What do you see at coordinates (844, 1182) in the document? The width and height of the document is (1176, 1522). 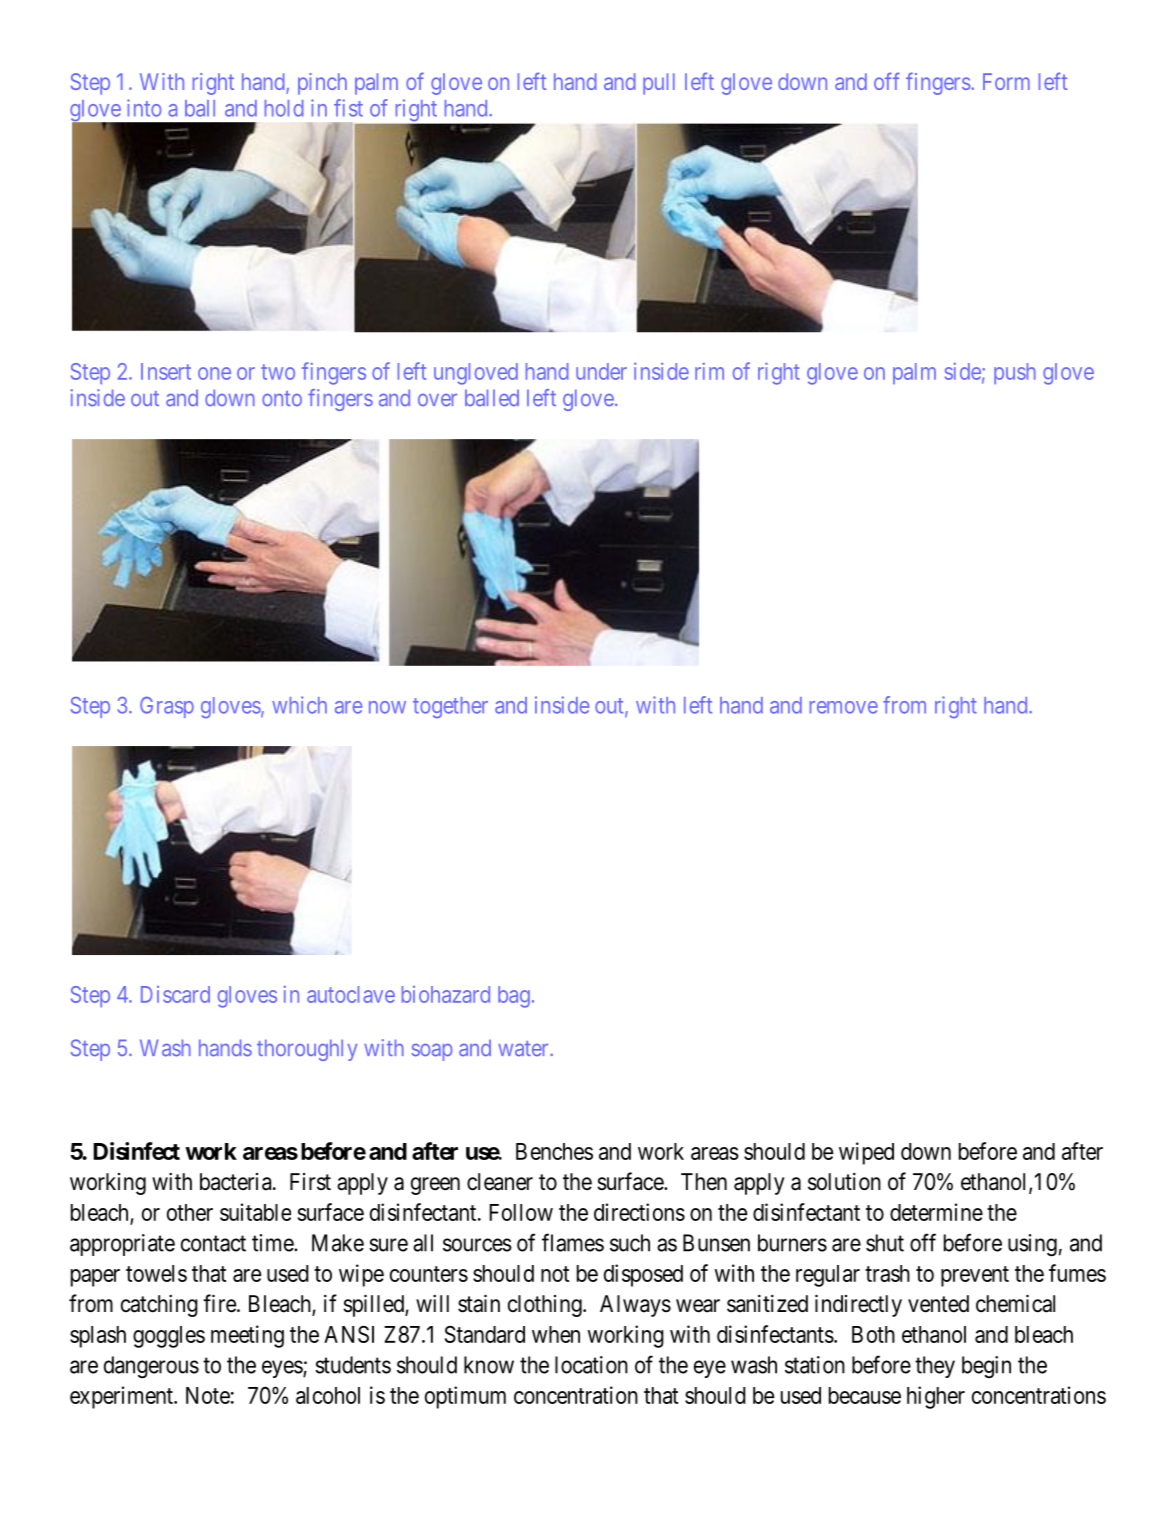 I see `solution` at bounding box center [844, 1182].
